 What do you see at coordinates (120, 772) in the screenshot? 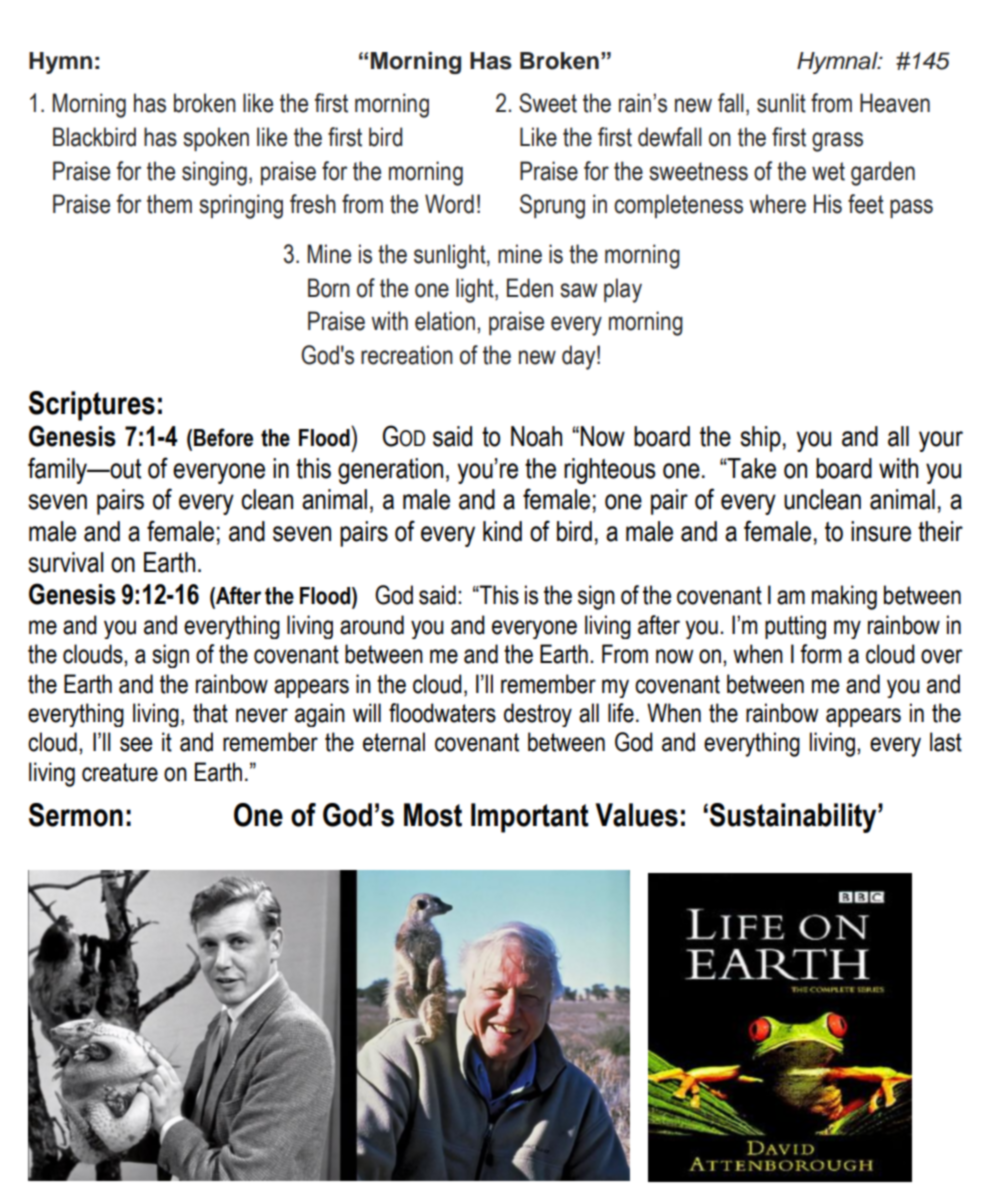
I see `creature` at bounding box center [120, 772].
